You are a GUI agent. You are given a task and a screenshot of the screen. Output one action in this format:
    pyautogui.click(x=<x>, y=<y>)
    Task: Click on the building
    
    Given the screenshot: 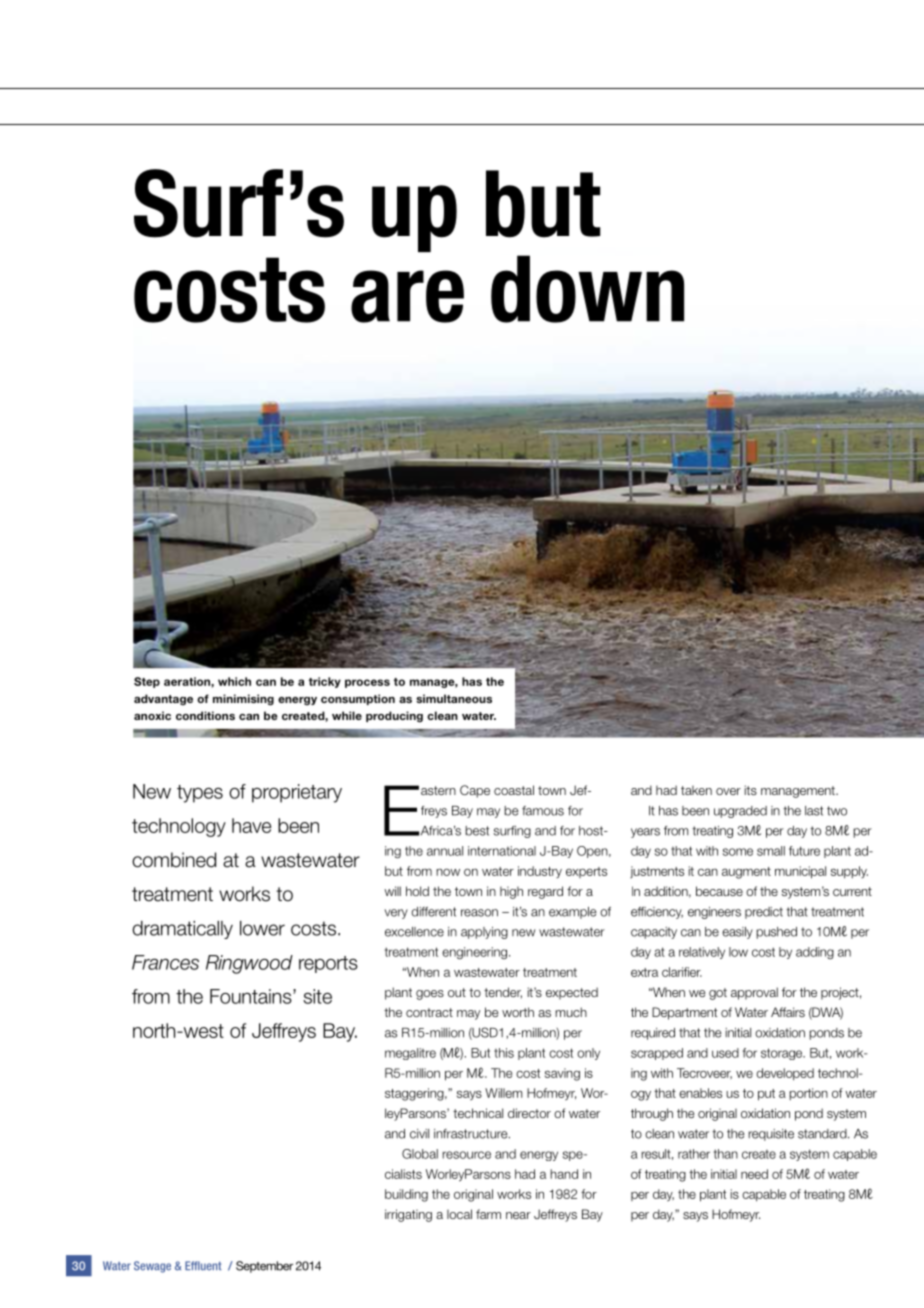 What is the action you would take?
    pyautogui.click(x=406, y=1195)
